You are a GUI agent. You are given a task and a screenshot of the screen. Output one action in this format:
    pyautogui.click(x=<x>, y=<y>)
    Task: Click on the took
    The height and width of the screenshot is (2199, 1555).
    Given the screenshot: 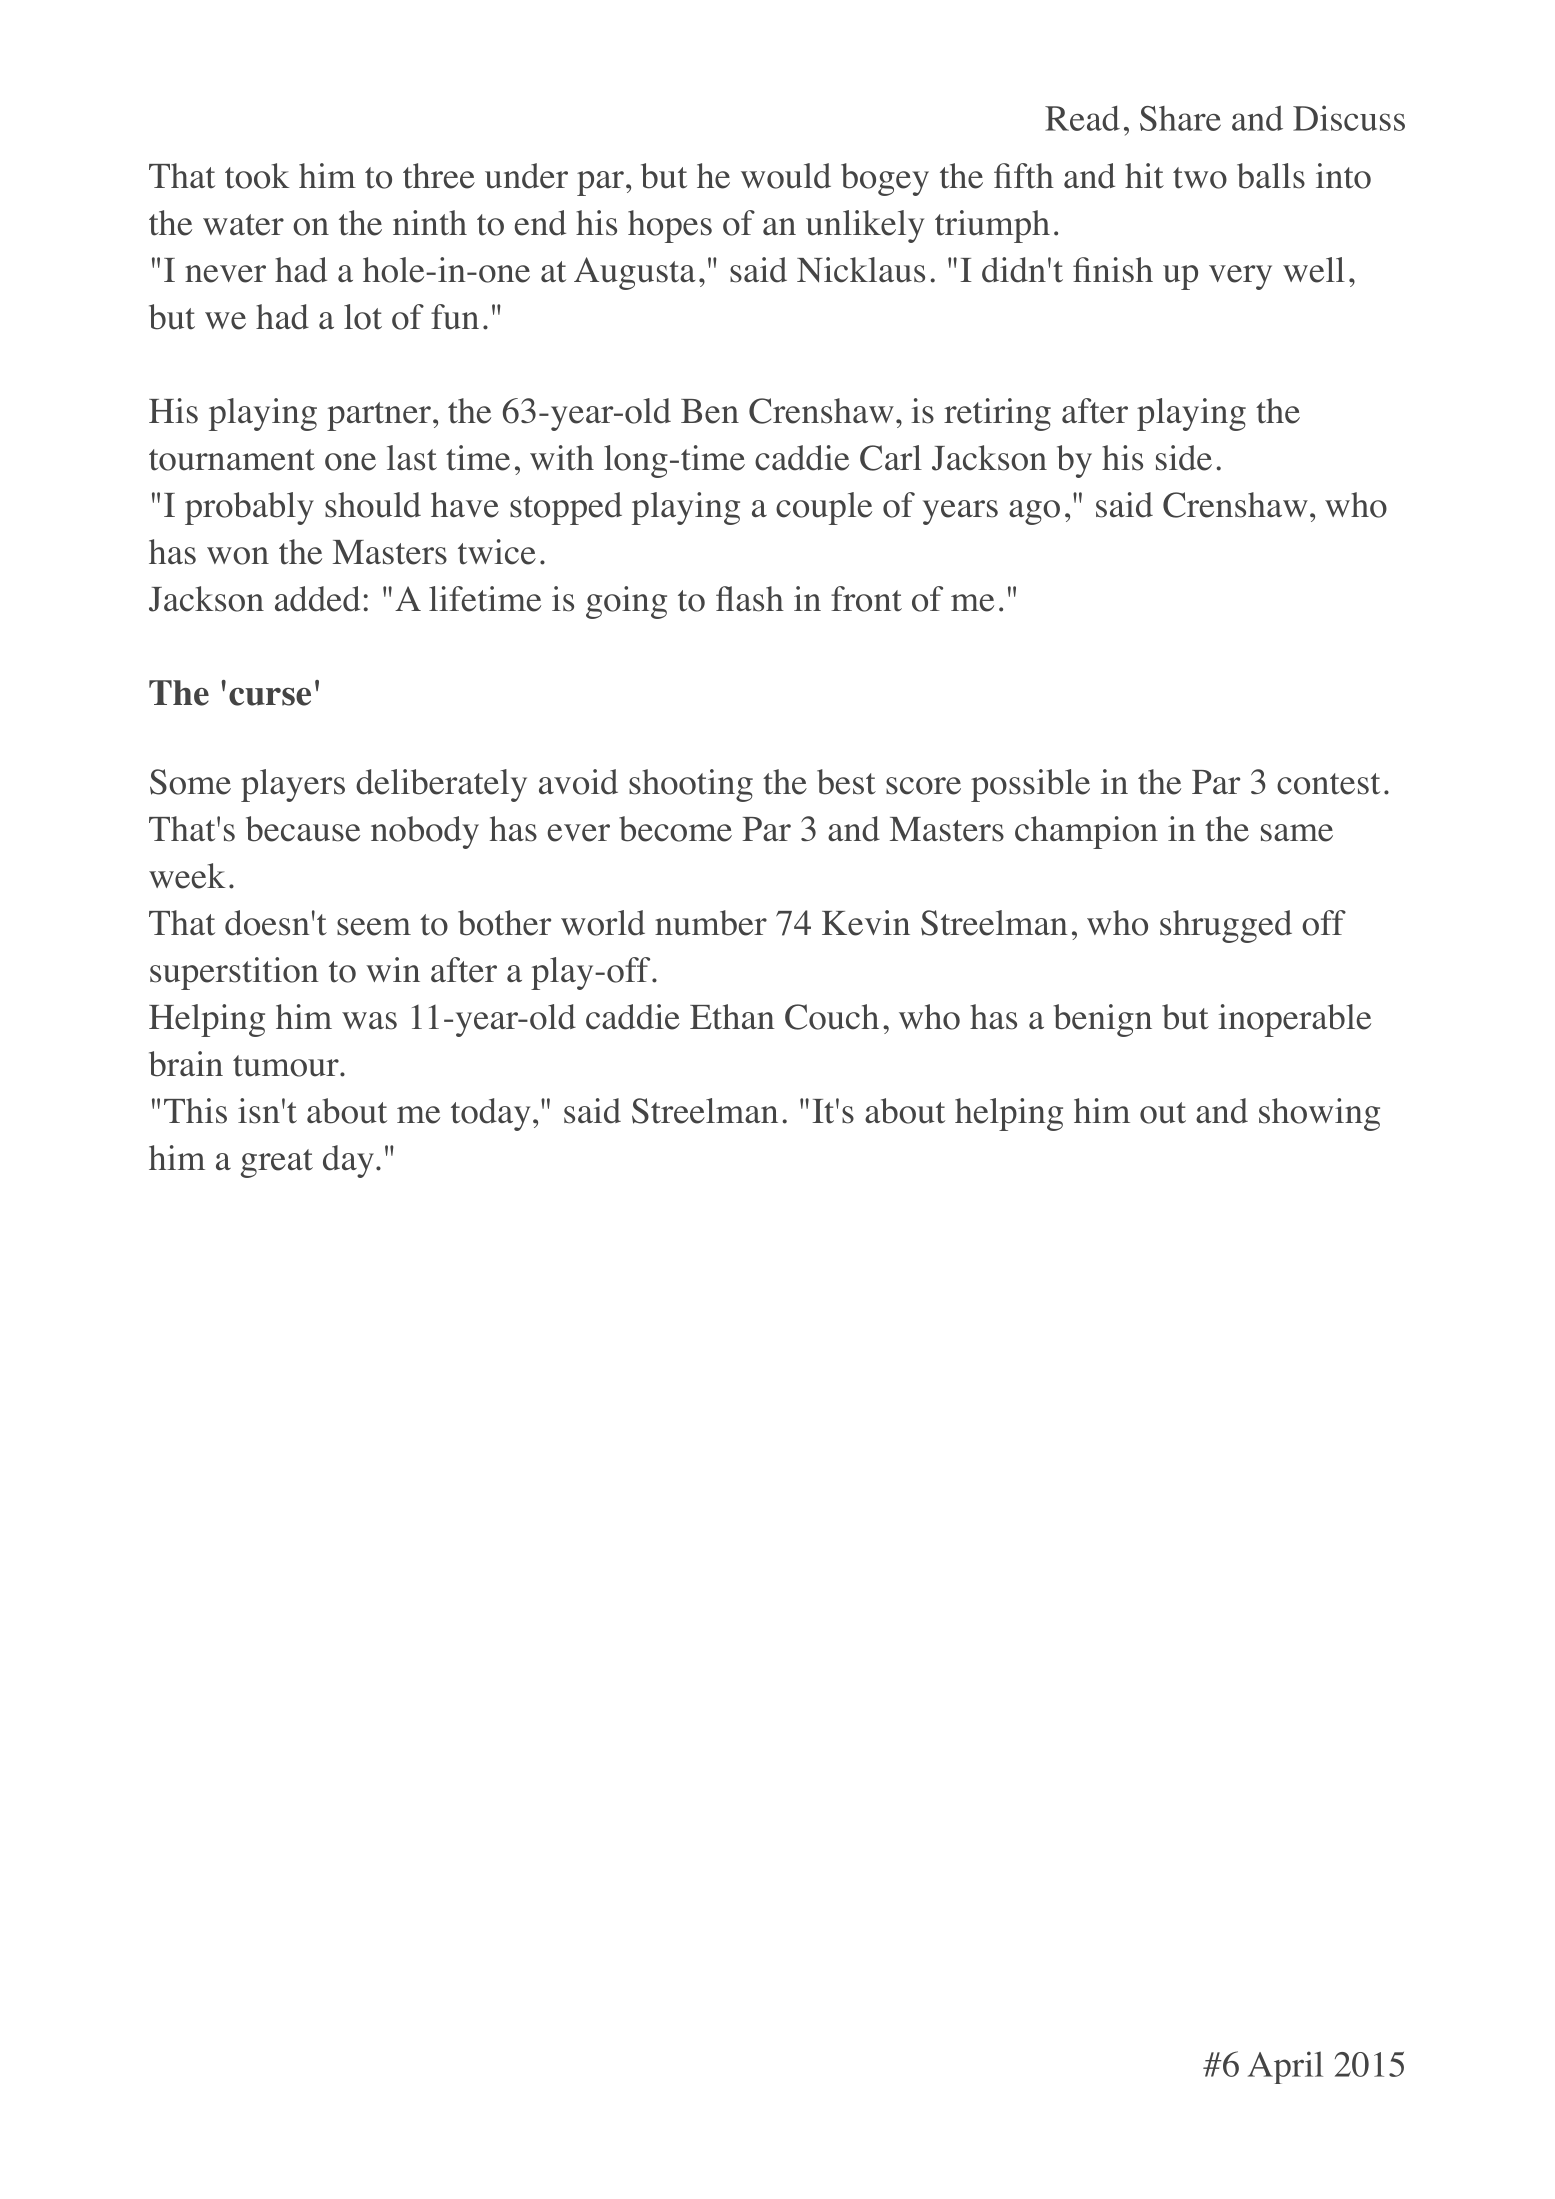 What is the action you would take?
    pyautogui.click(x=257, y=176)
